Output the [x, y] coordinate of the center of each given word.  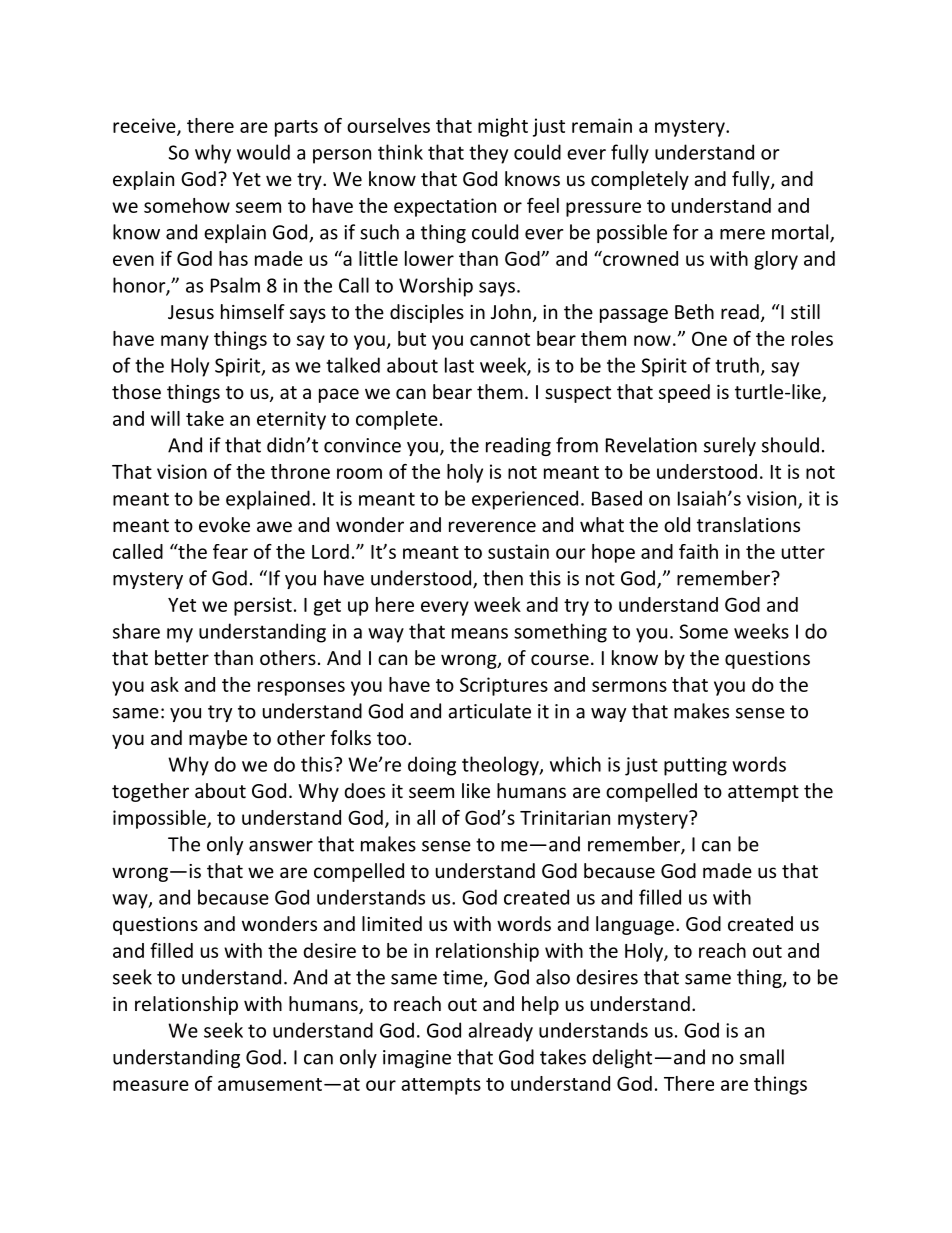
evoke [224, 524]
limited [392, 923]
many [185, 342]
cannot [500, 339]
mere [742, 234]
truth [737, 365]
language [635, 925]
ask [165, 684]
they [488, 154]
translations [748, 524]
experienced [525, 500]
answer [281, 846]
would [263, 152]
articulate [489, 711]
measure [151, 1085]
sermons [629, 686]
